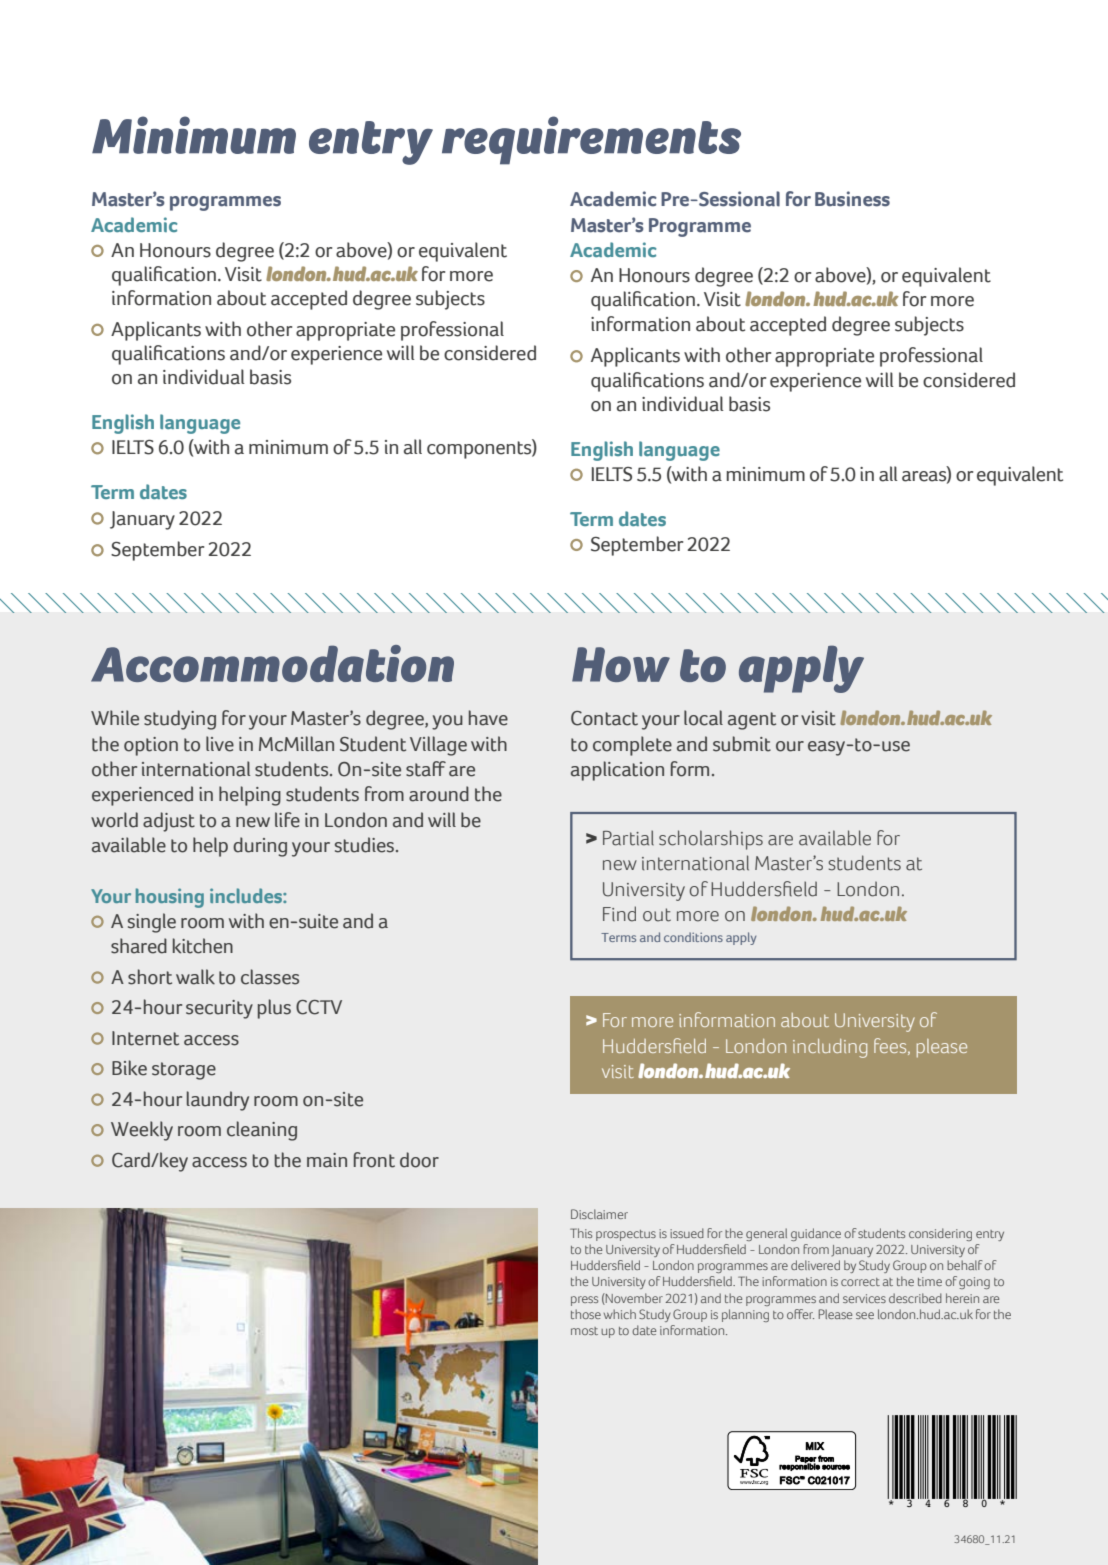 Image resolution: width=1108 pixels, height=1565 pixels. What do you see at coordinates (327, 1160) in the image?
I see `main` at bounding box center [327, 1160].
